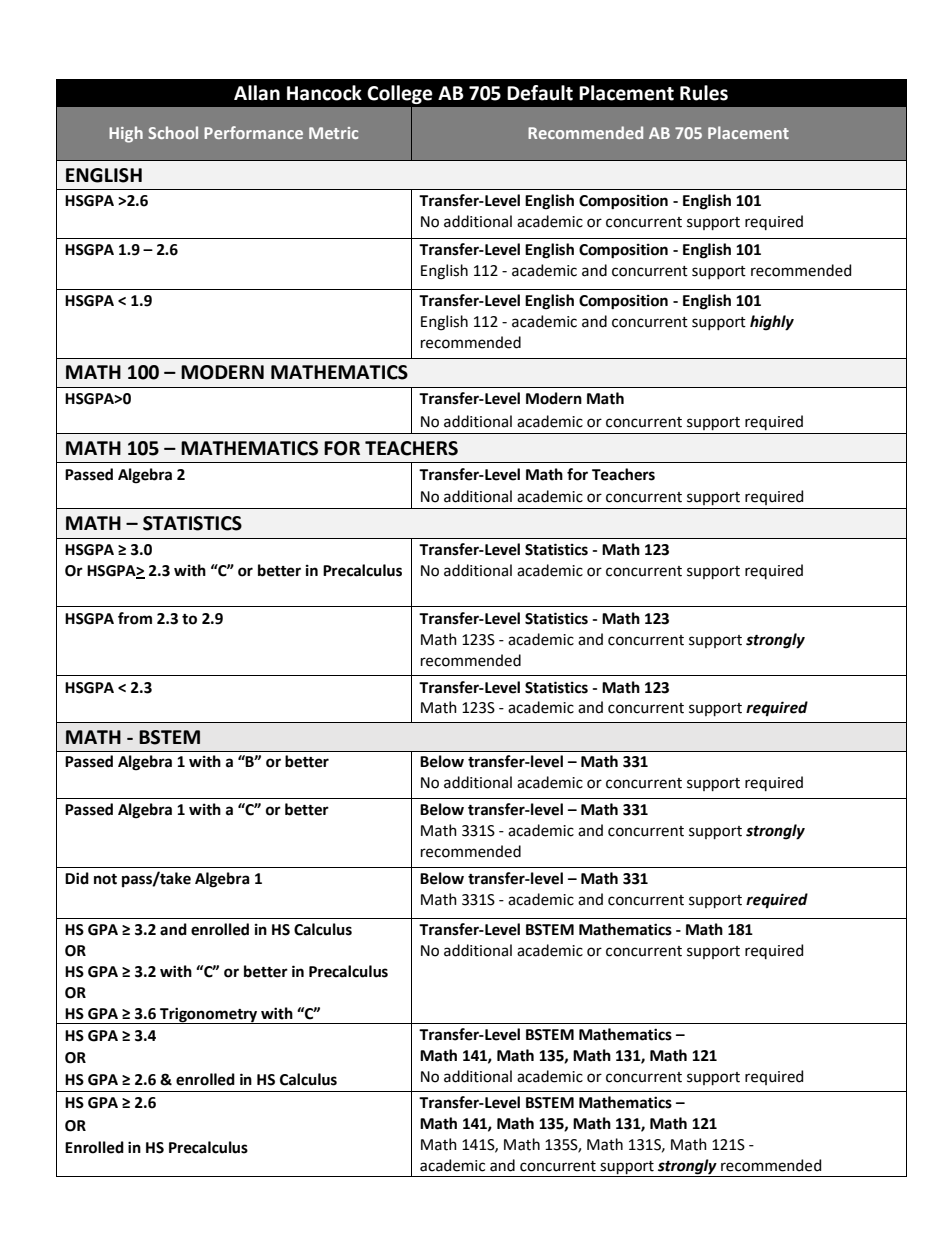 This image has height=1233, width=952. I want to click on College, so click(400, 94).
